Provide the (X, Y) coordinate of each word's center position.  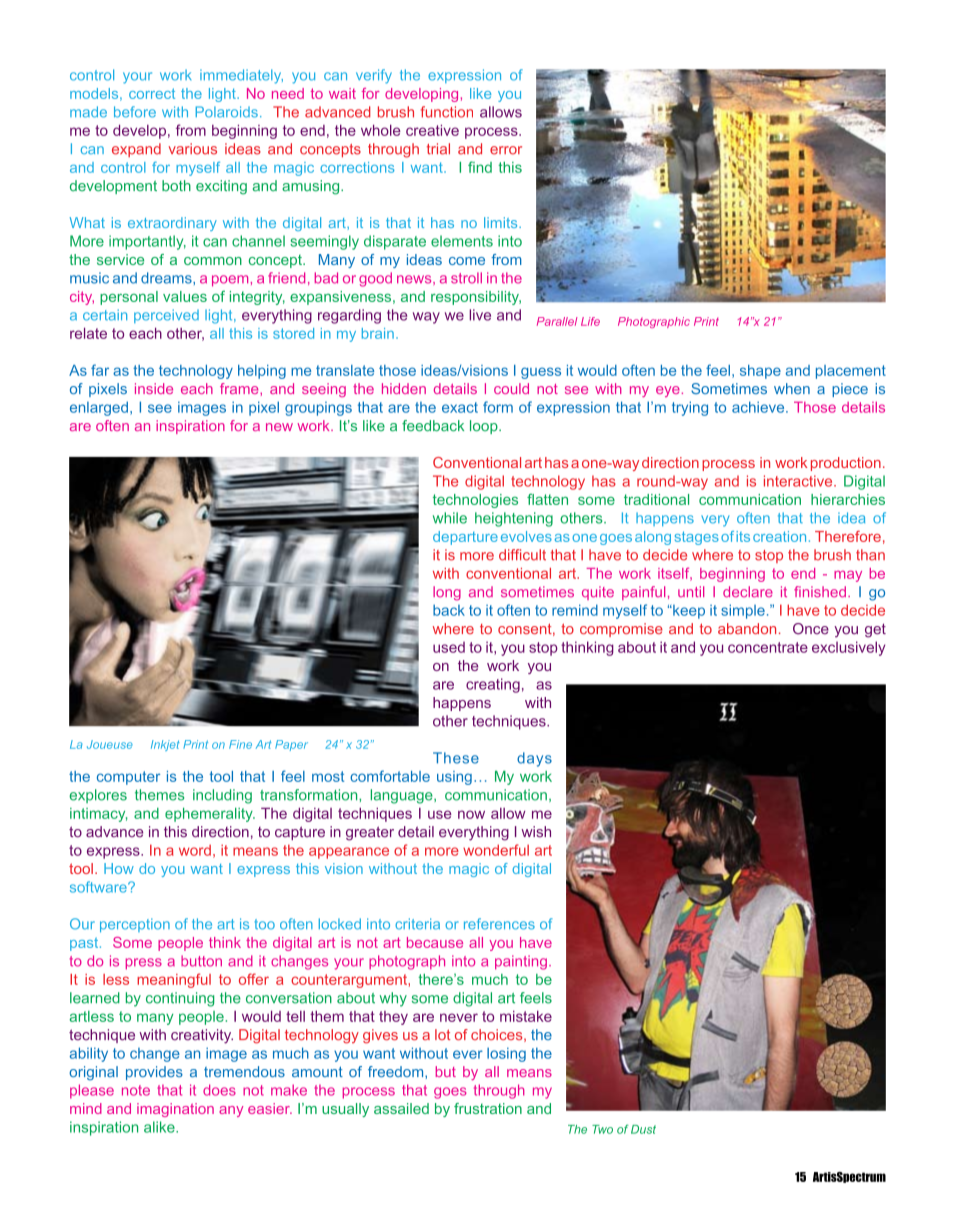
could (511, 388)
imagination (175, 1110)
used (449, 647)
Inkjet (165, 745)
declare (748, 592)
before (135, 112)
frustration (488, 1108)
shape (760, 372)
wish (536, 832)
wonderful (496, 850)
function (447, 112)
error (506, 150)
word (195, 850)
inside (154, 388)
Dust (643, 1129)
